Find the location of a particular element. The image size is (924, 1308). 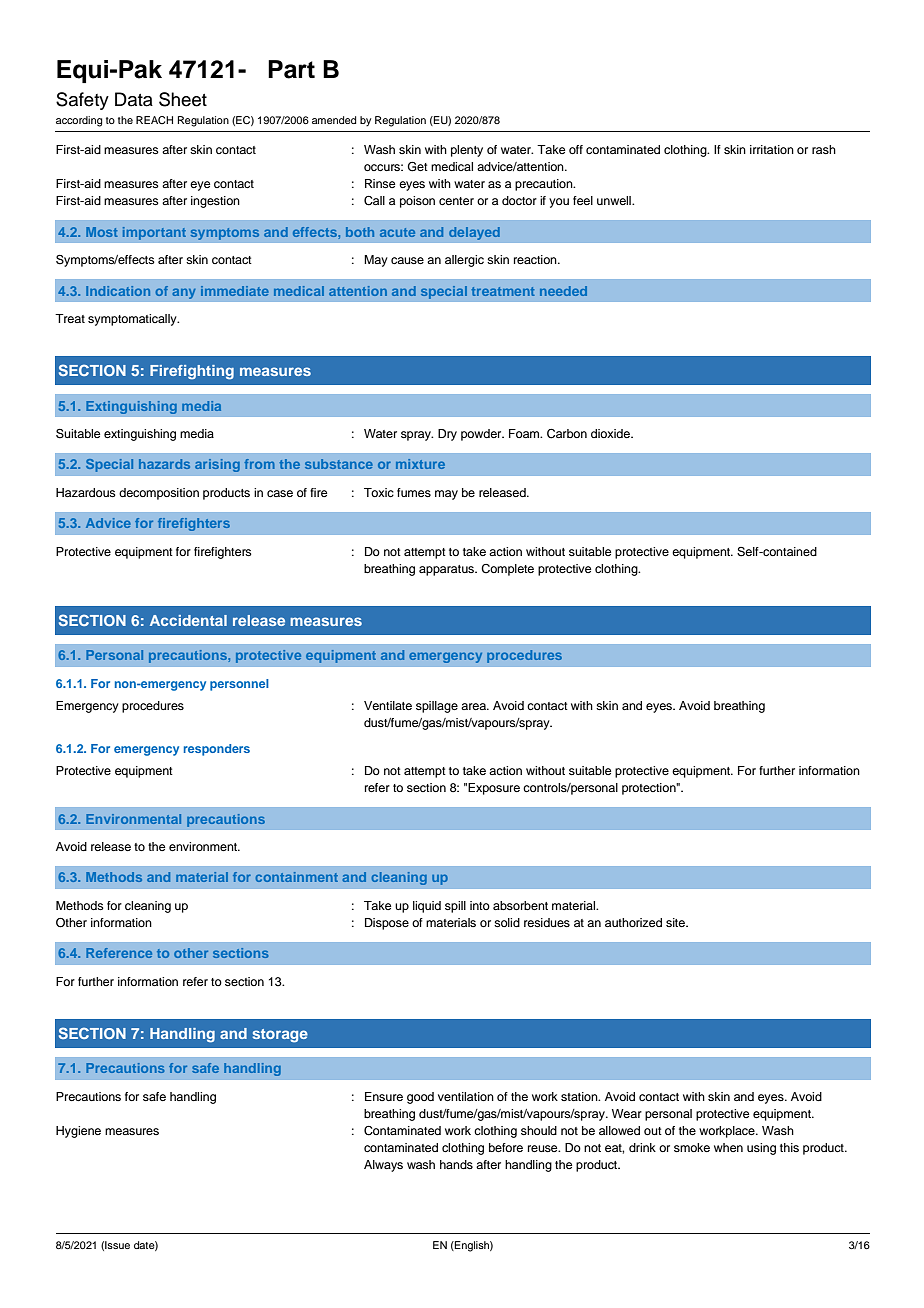

hands is located at coordinates (456, 1164).
